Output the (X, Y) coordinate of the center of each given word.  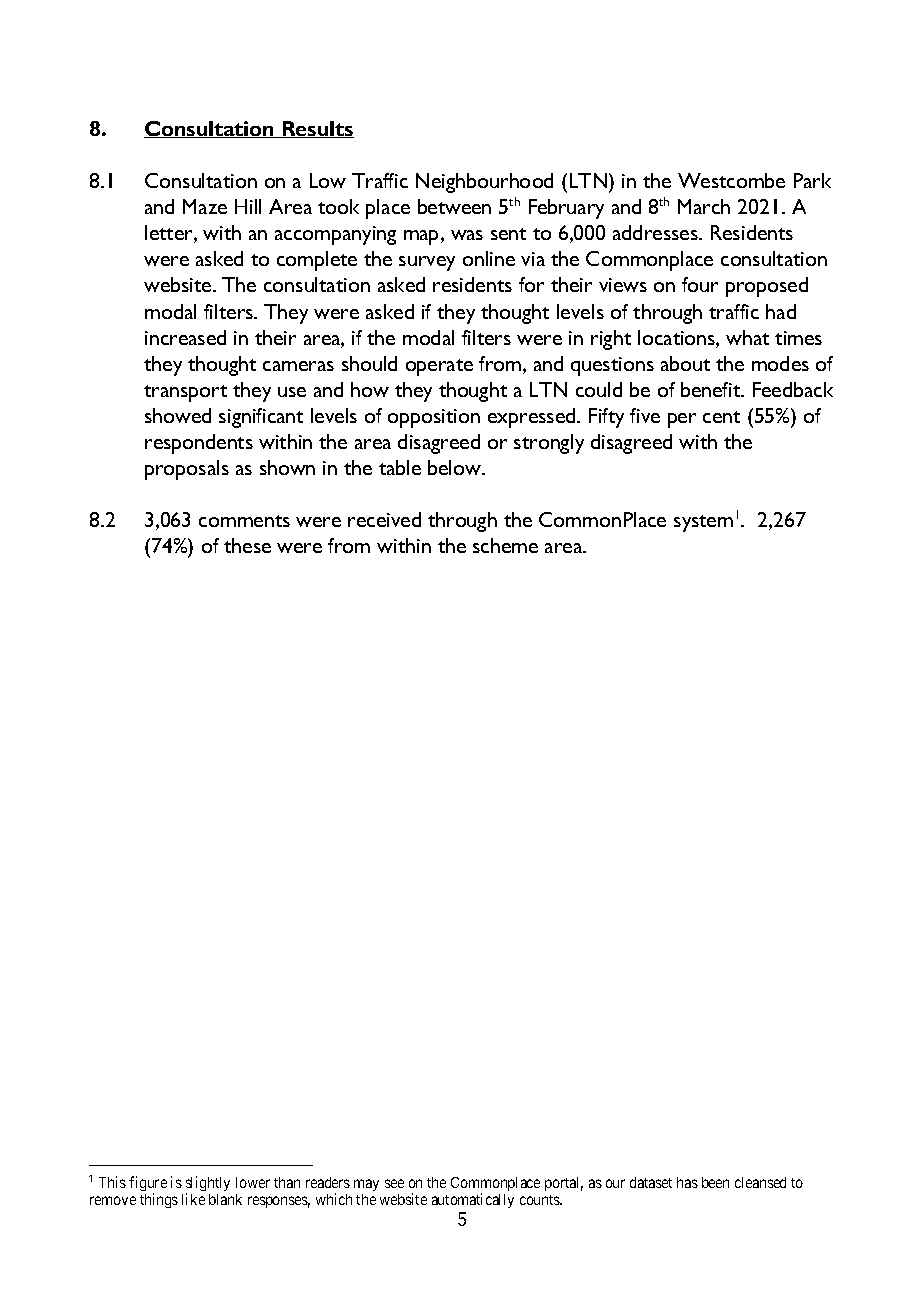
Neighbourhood (484, 183)
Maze (205, 206)
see (394, 1183)
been (715, 1182)
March (704, 206)
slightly (208, 1185)
